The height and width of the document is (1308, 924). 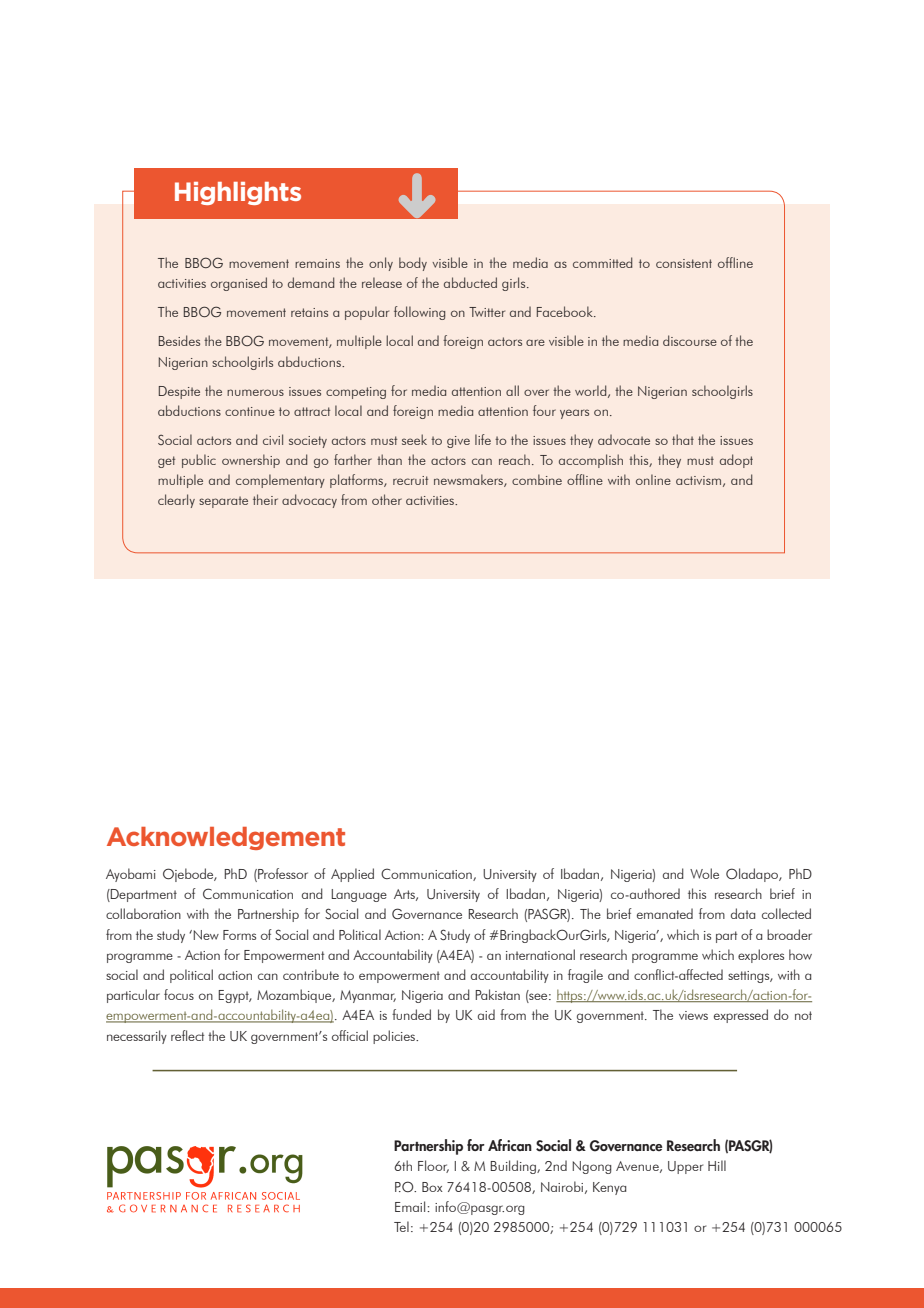 I want to click on focus, so click(x=179, y=994).
